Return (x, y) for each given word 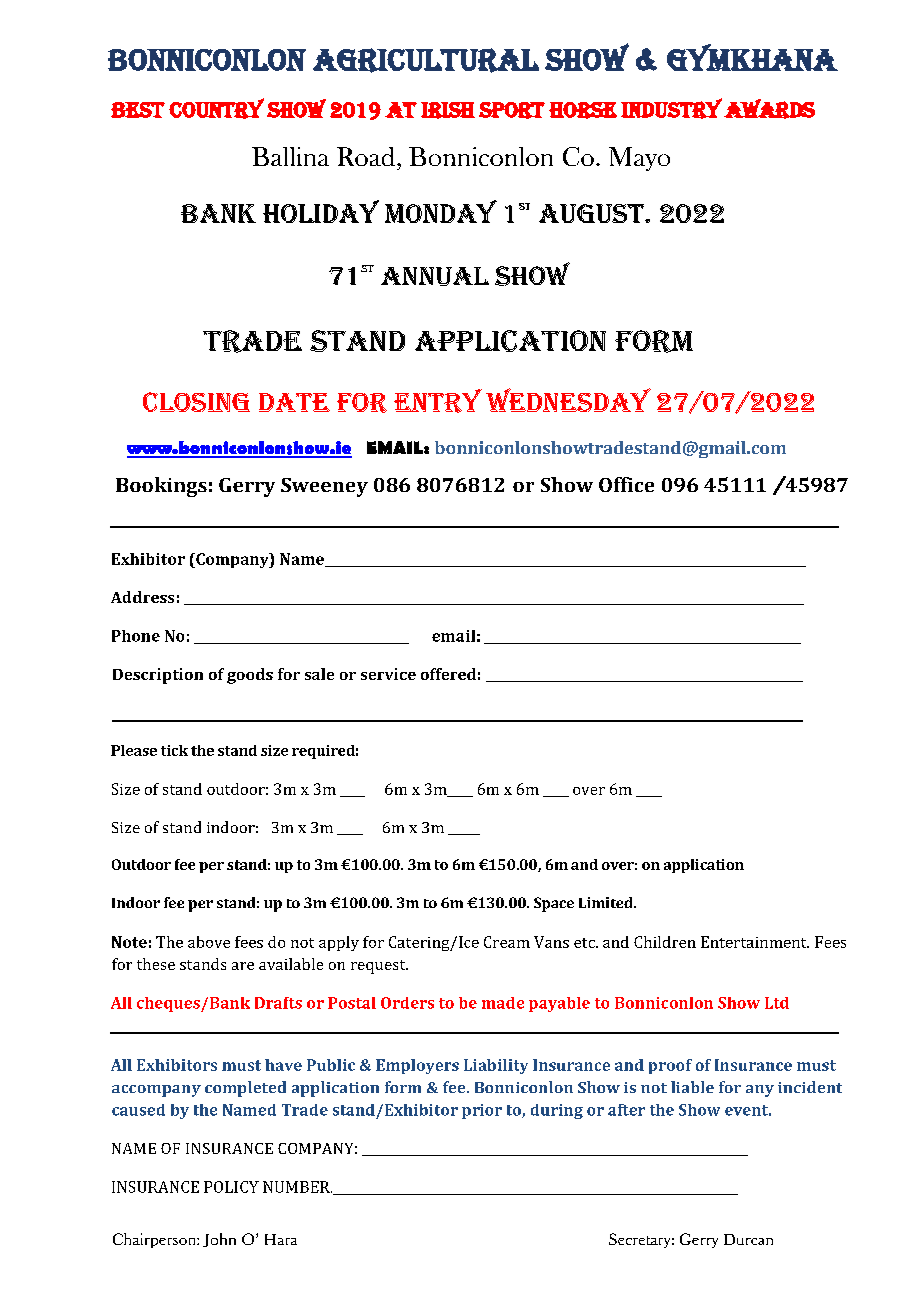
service (388, 674)
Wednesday (568, 400)
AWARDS (769, 109)
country (216, 108)
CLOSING (196, 402)
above (209, 942)
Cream (507, 942)
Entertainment (755, 942)
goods (250, 676)
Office (626, 484)
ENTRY (438, 401)
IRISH (448, 110)
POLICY (231, 1187)
